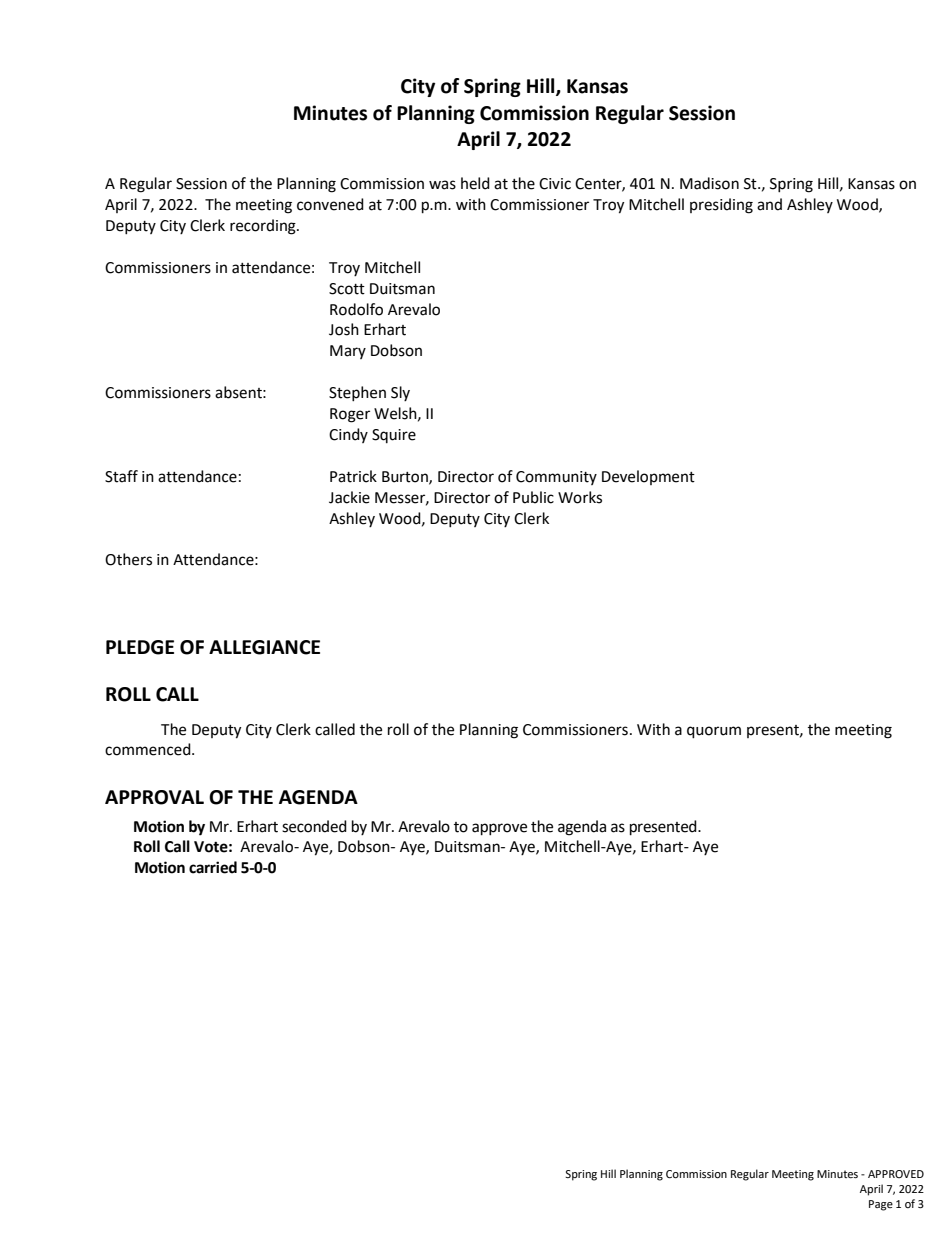  What do you see at coordinates (475, 183) in the document?
I see `held` at bounding box center [475, 183].
